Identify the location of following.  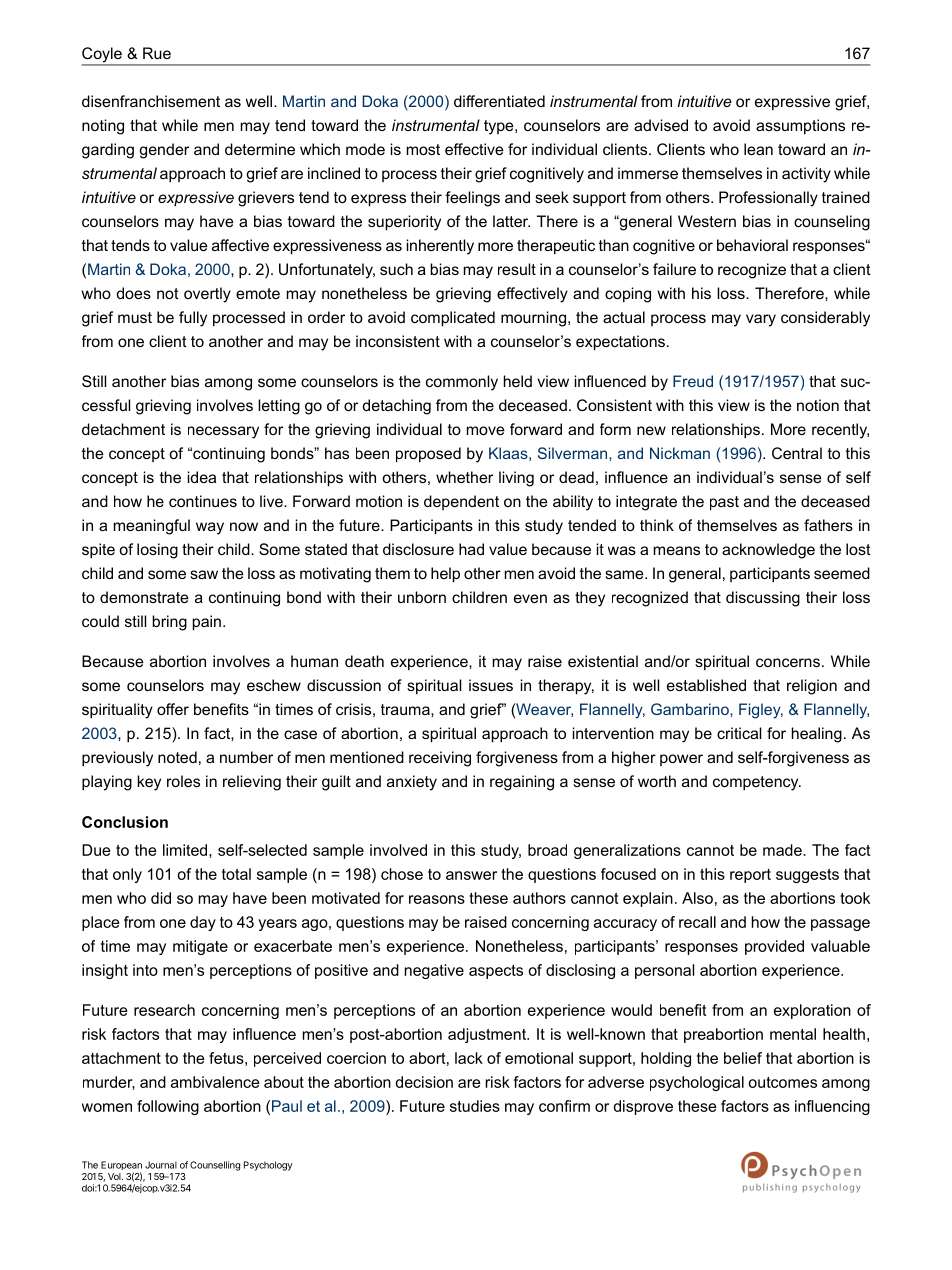
(168, 1107).
